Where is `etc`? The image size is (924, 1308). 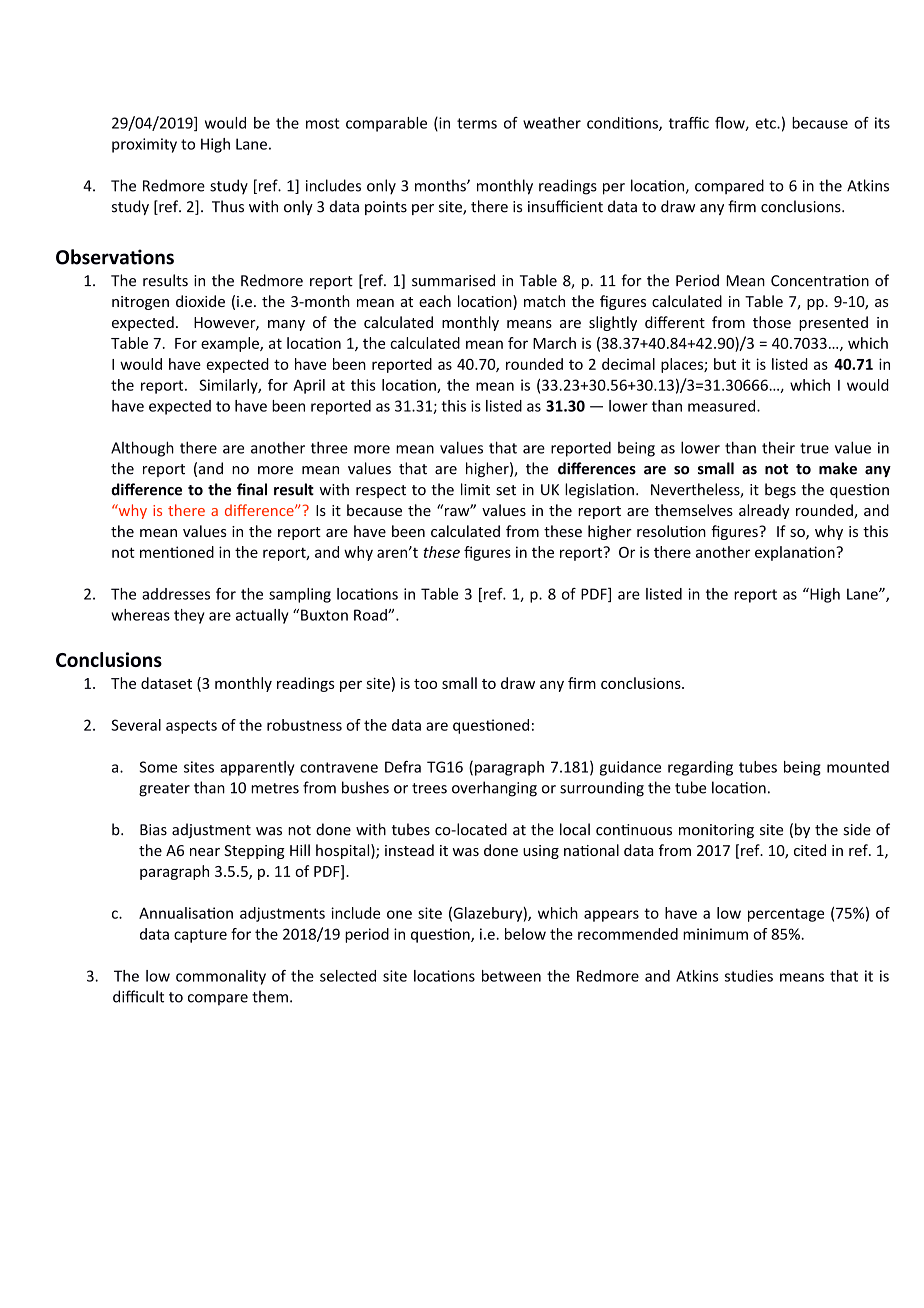 etc is located at coordinates (766, 123).
